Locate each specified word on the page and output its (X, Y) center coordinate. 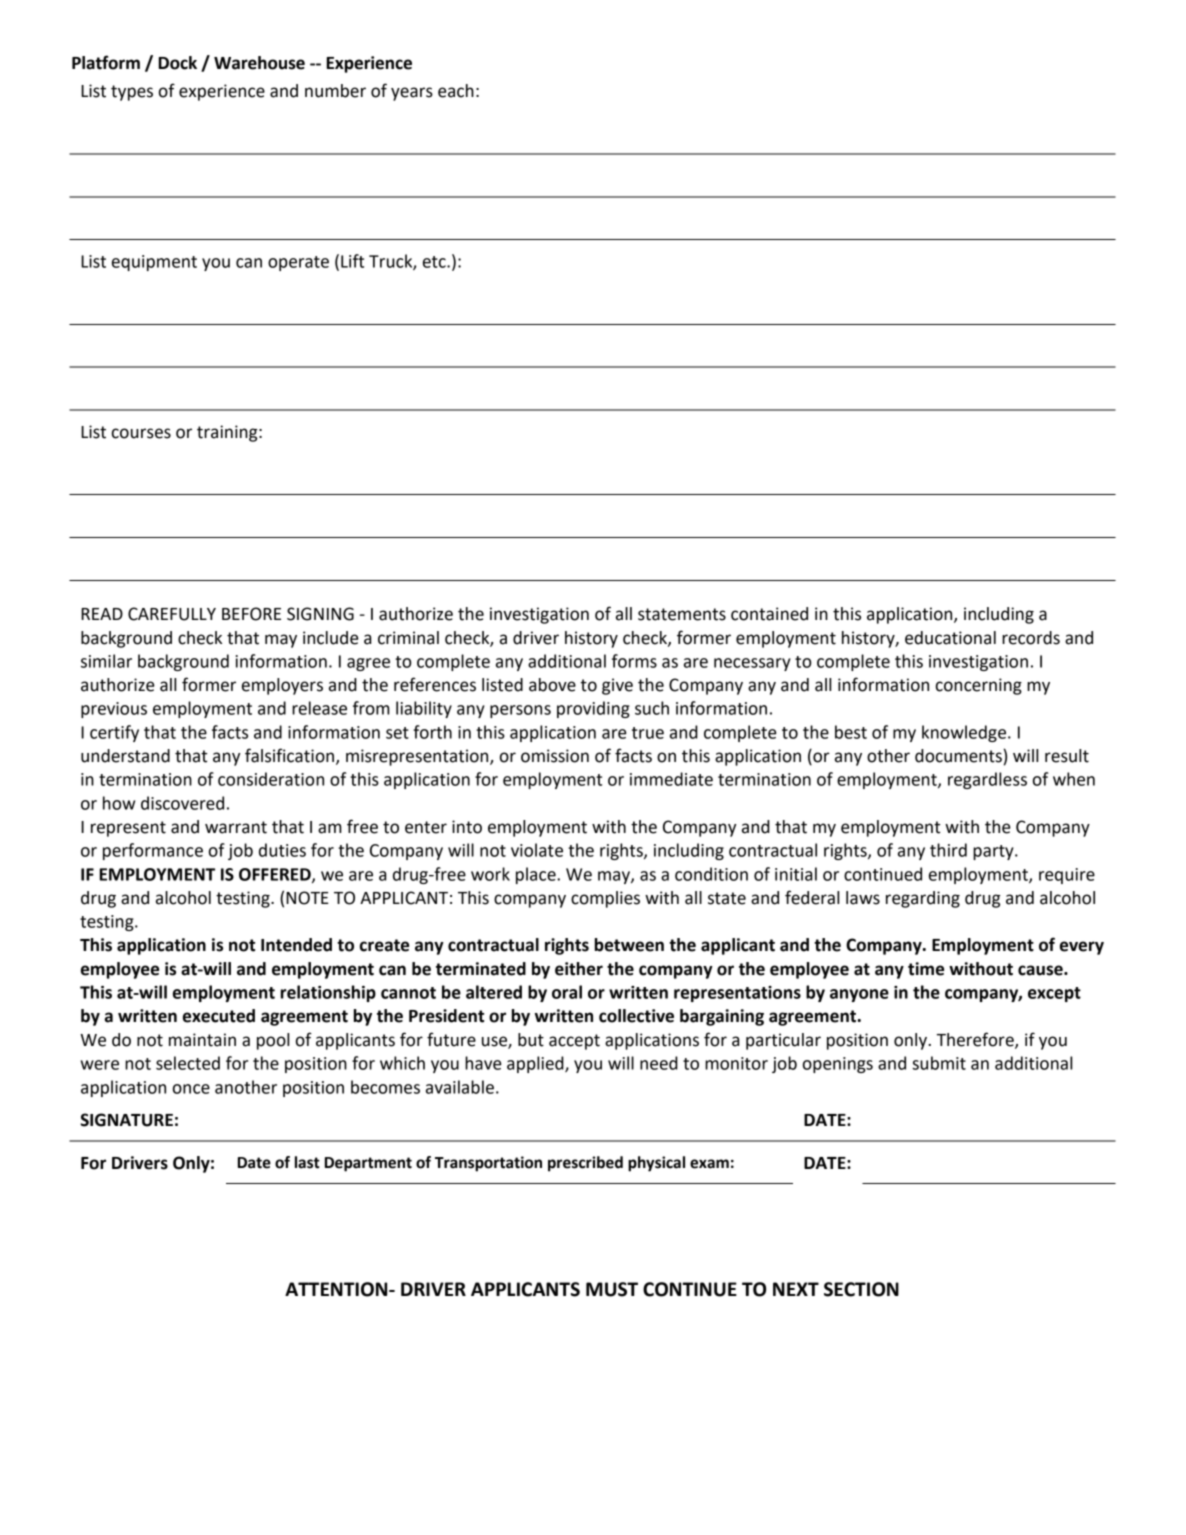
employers (282, 686)
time (926, 969)
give (617, 686)
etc (435, 262)
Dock (177, 63)
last (307, 1162)
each (456, 91)
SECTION (861, 1289)
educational (950, 638)
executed (219, 1016)
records (1031, 638)
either (579, 969)
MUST (612, 1289)
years (412, 94)
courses (141, 433)
